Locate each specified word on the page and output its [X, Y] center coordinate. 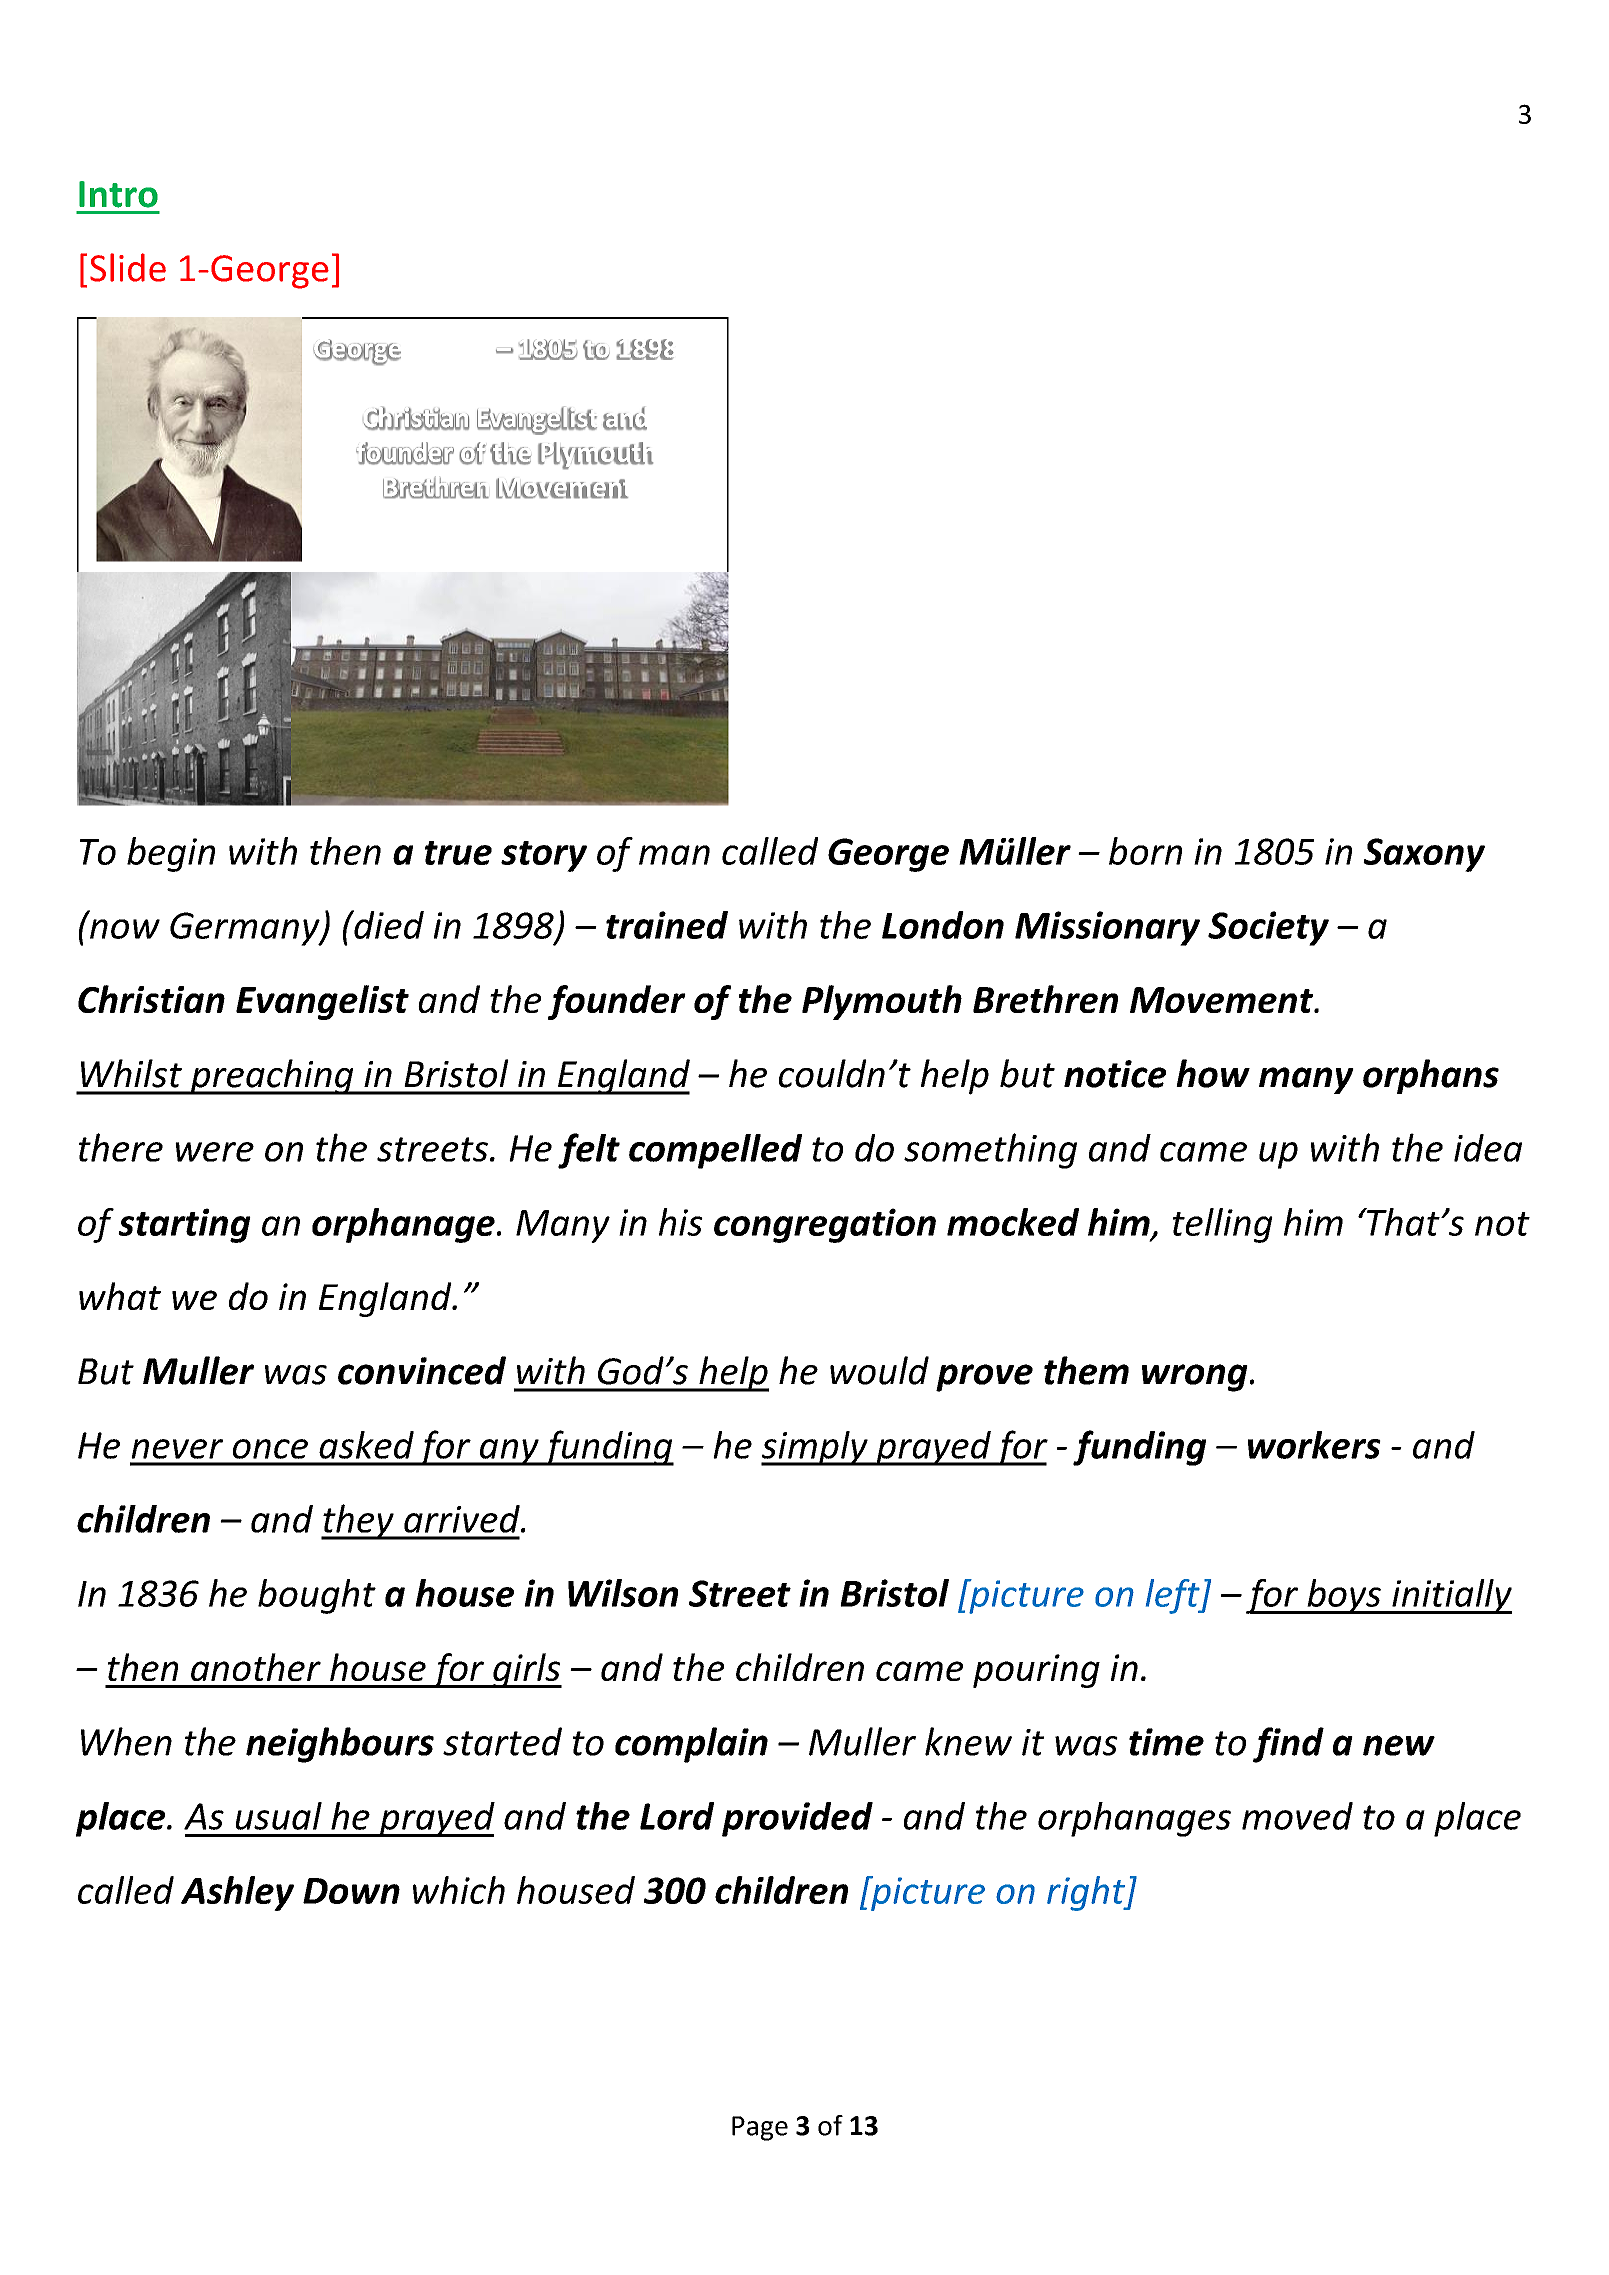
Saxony [1424, 855]
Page [760, 2128]
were [214, 1152]
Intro [118, 194]
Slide [128, 267]
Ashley [237, 1893]
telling [1223, 1225]
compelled [715, 1151]
